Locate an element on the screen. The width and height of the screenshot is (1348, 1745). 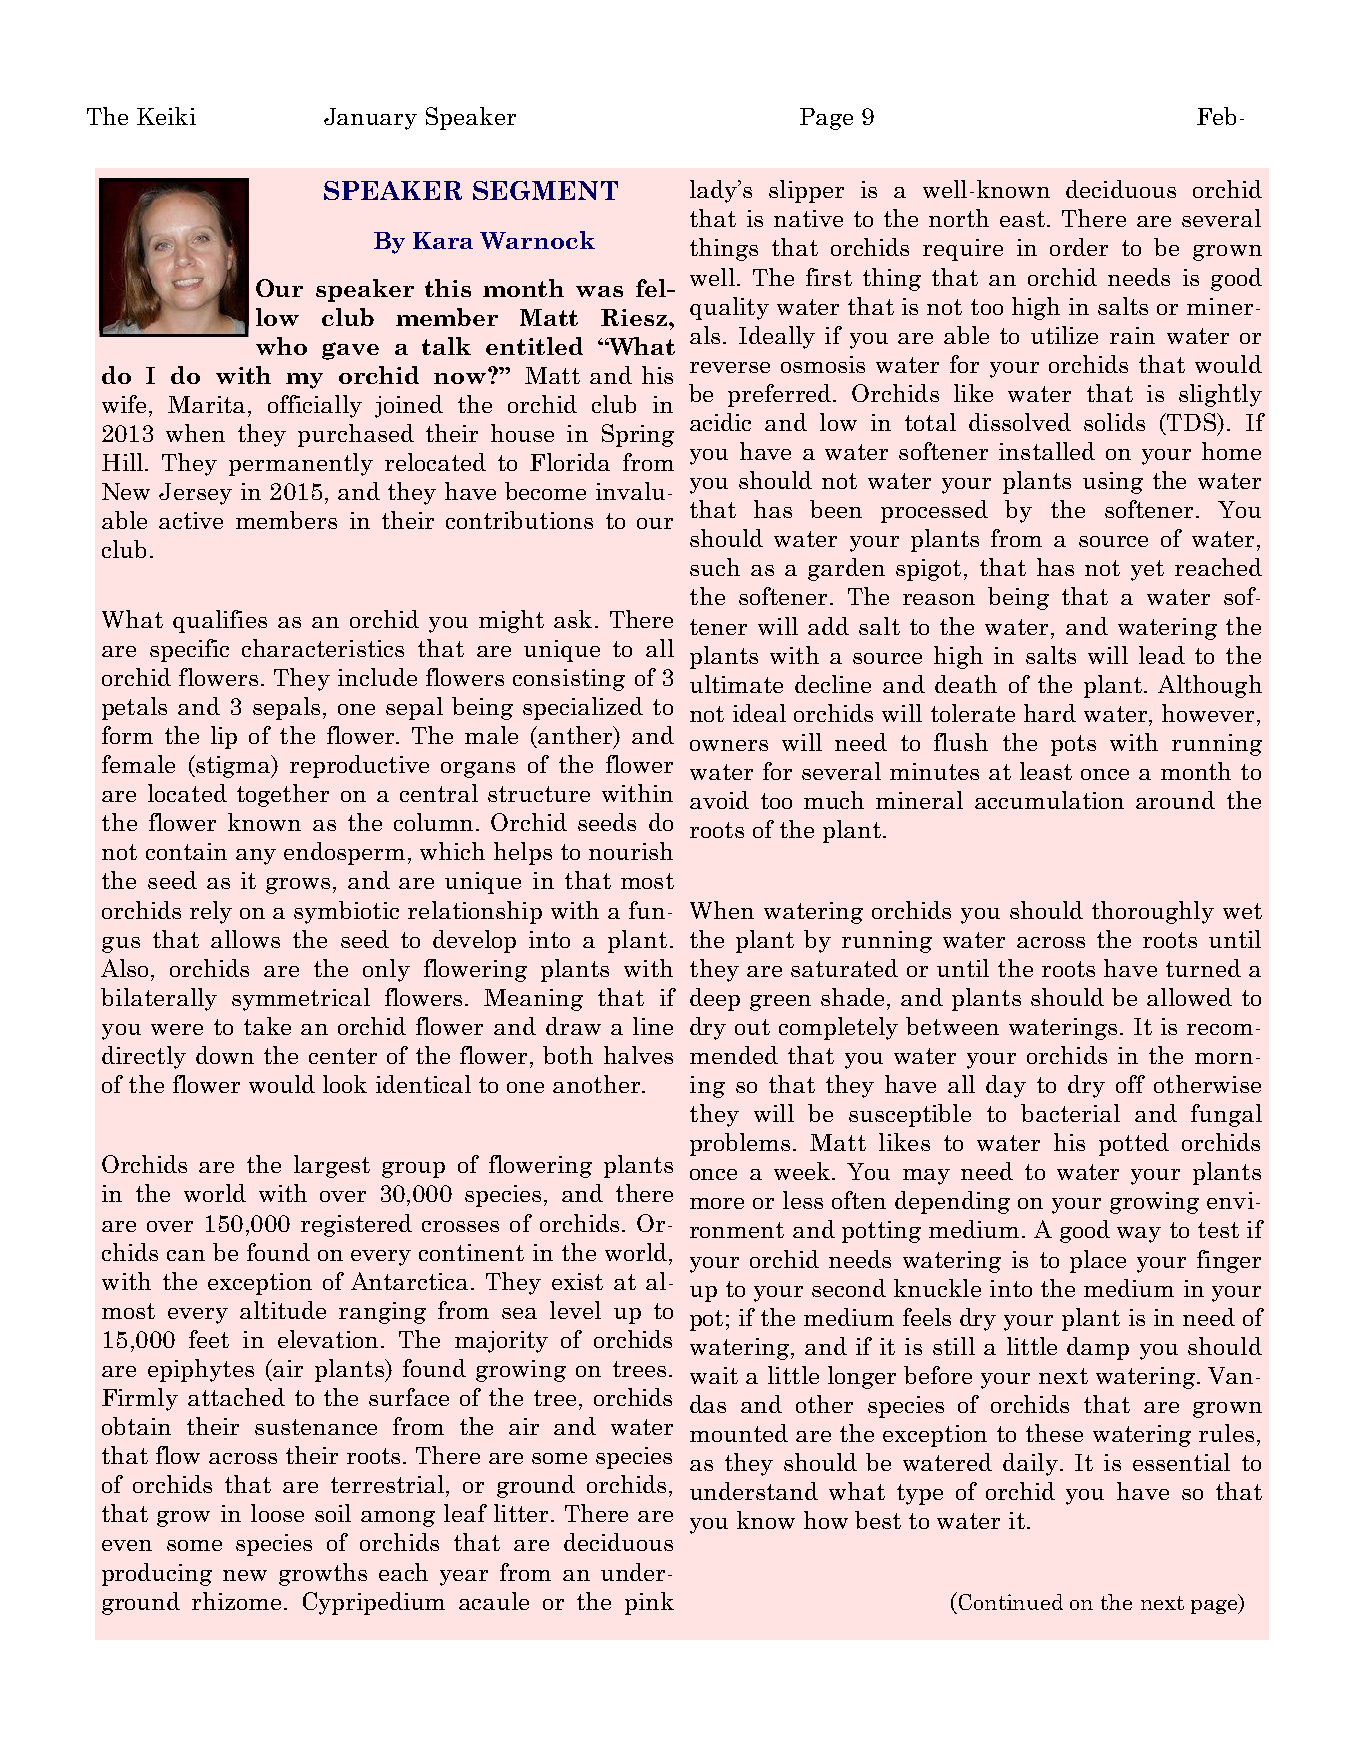
lead is located at coordinates (1162, 655).
